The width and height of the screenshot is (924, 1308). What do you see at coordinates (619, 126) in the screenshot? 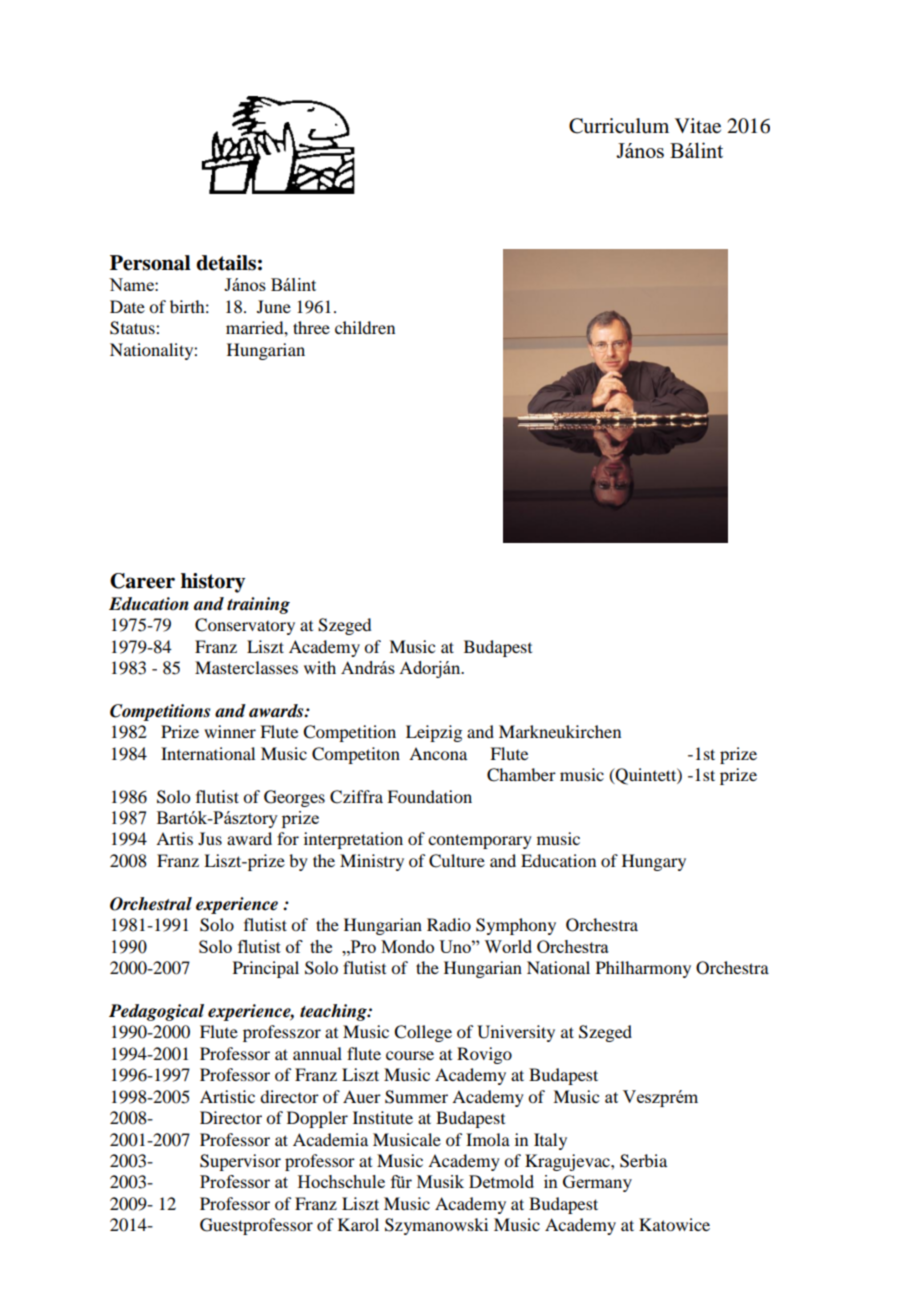
I see `Curriculum` at bounding box center [619, 126].
